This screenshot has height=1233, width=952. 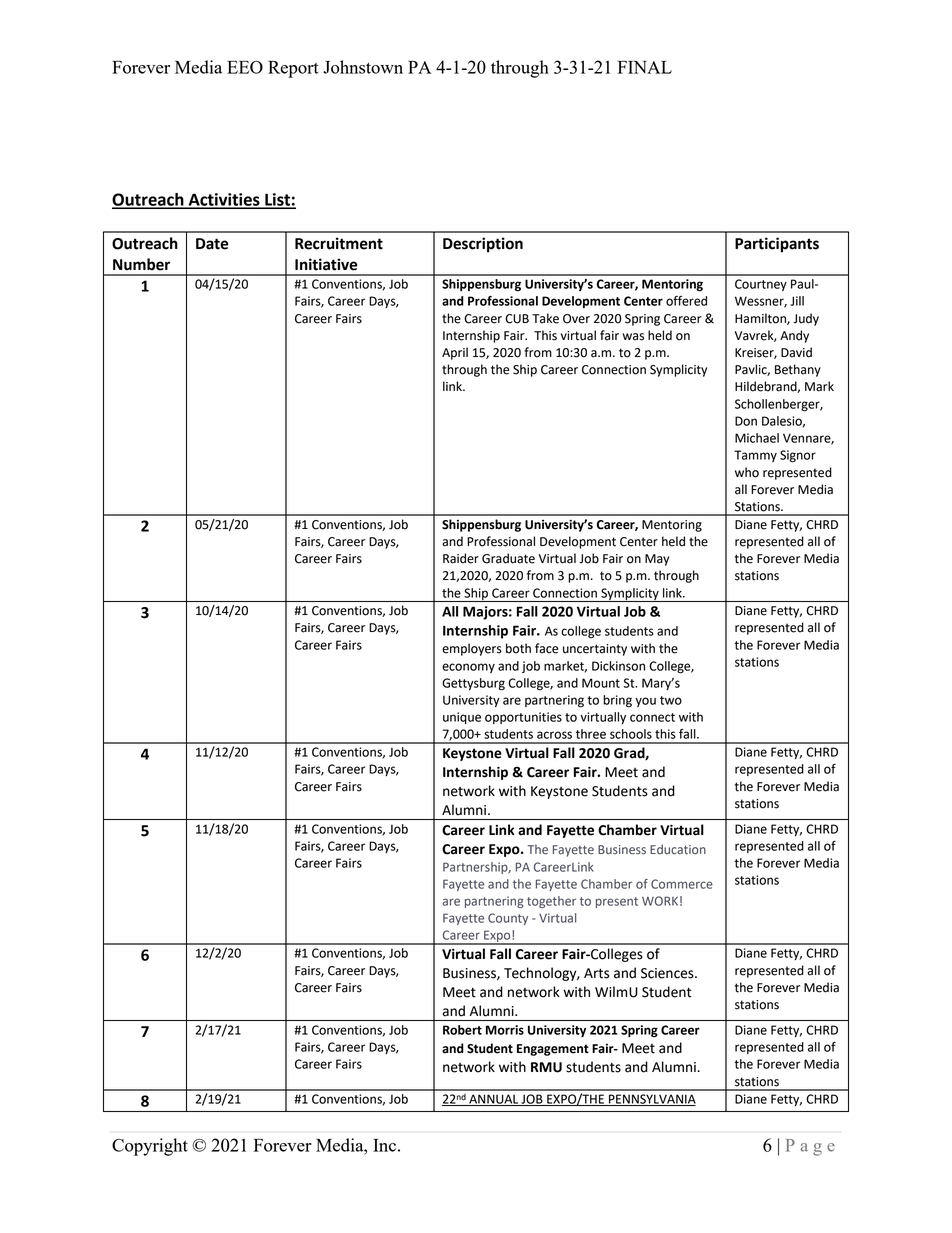 I want to click on May, so click(x=657, y=560).
